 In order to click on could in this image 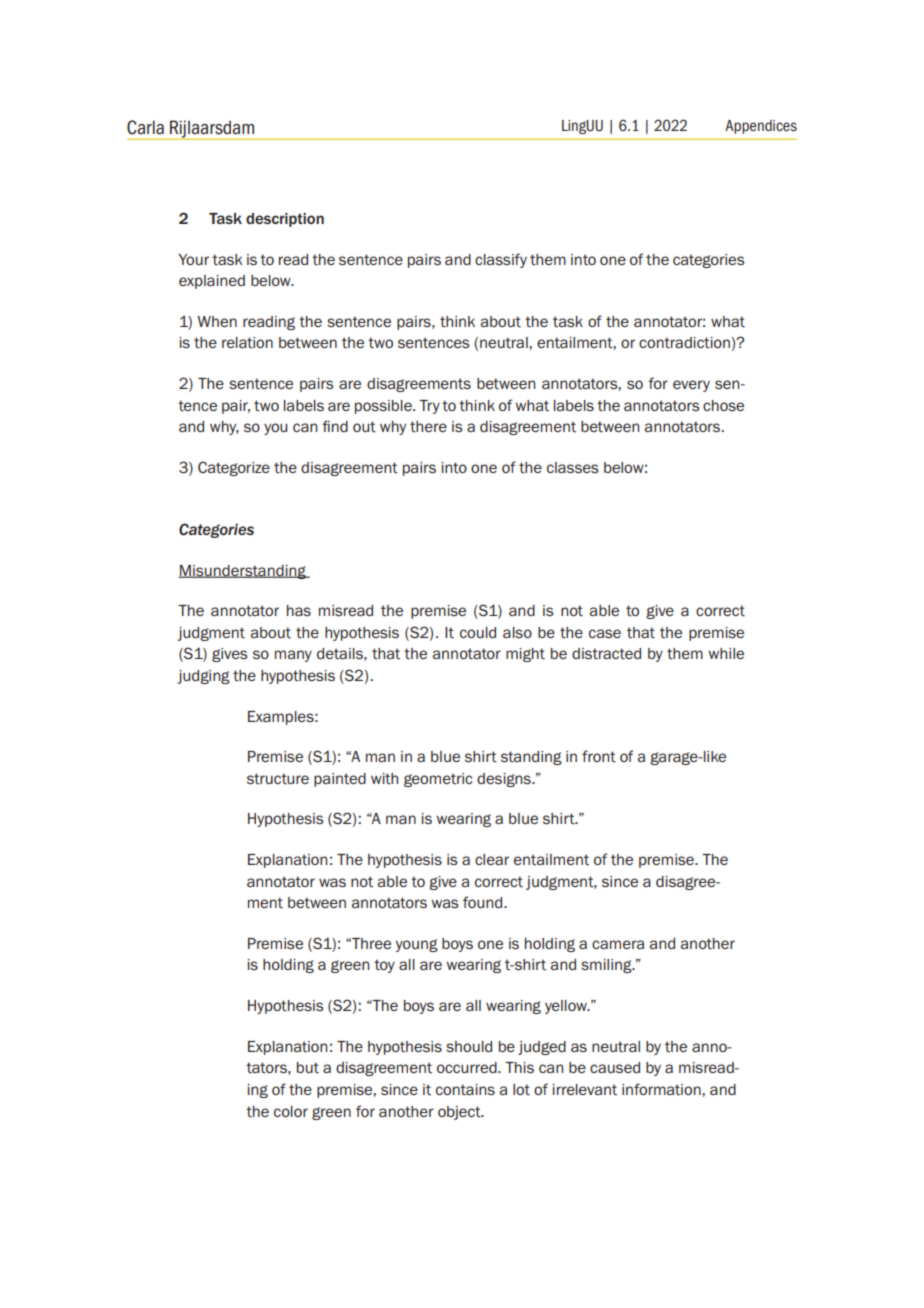, I will do `click(478, 632)`.
